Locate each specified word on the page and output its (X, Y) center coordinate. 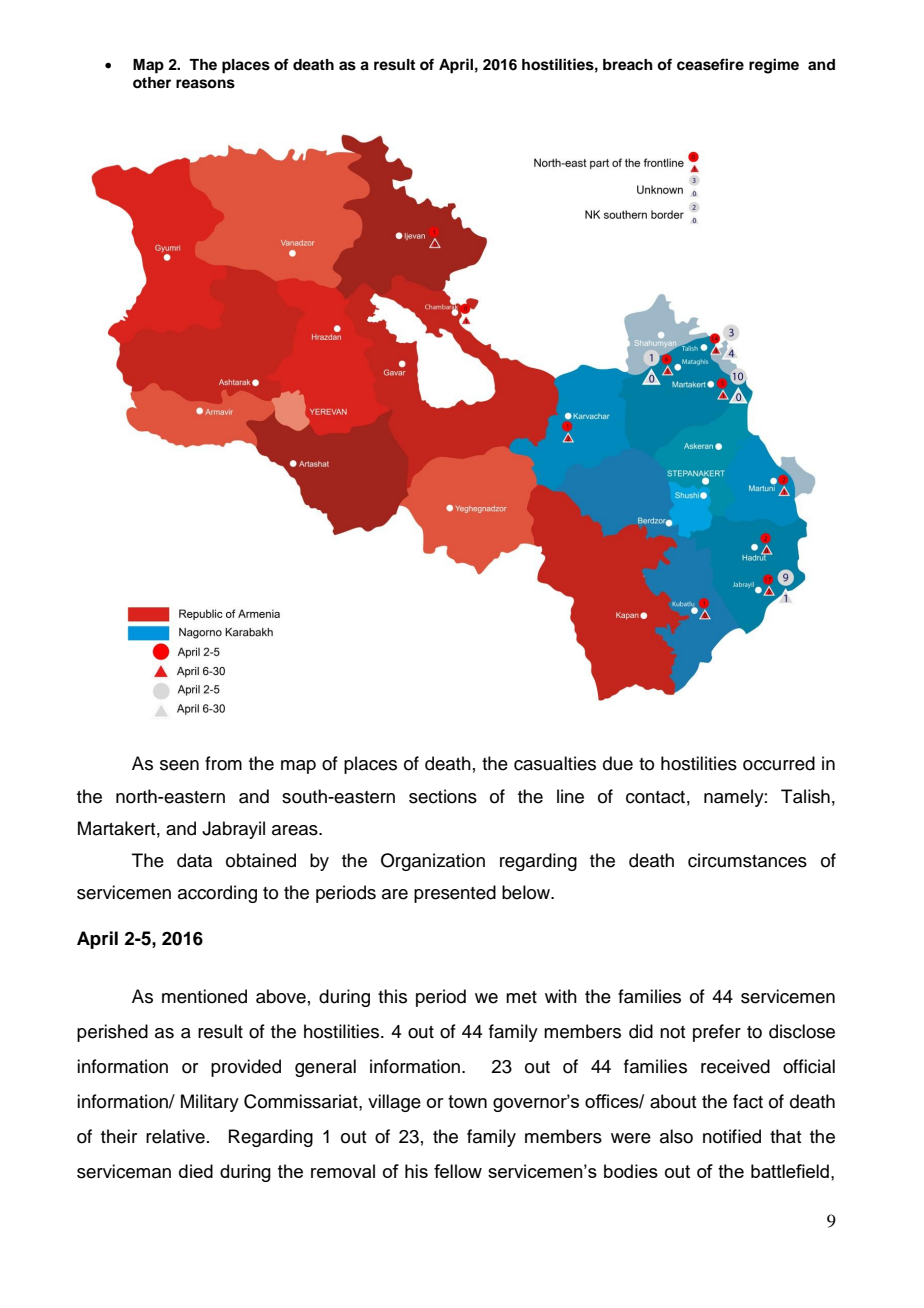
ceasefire (710, 64)
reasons (205, 84)
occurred (779, 763)
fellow (458, 1171)
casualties (555, 763)
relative (175, 1136)
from (223, 763)
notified (732, 1136)
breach (628, 65)
